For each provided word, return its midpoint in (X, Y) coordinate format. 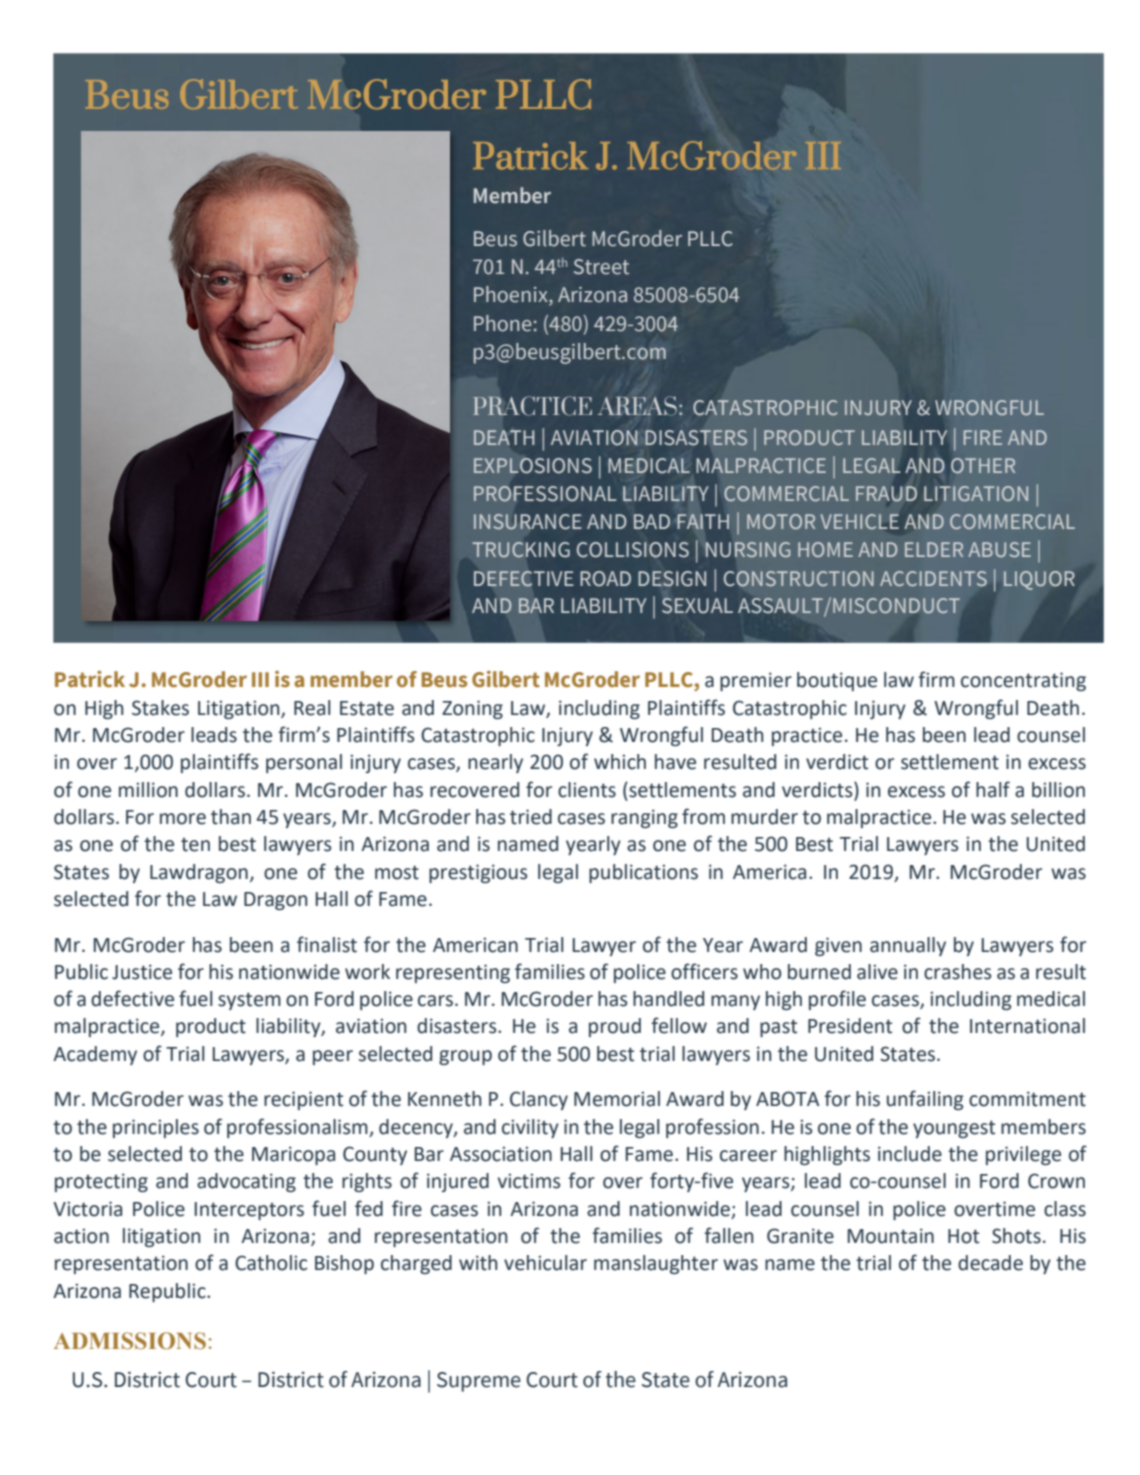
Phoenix (512, 295)
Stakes (160, 708)
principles (156, 1128)
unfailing (925, 1100)
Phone (502, 323)
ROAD (605, 579)
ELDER (934, 549)
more (183, 819)
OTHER (983, 465)
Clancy (539, 1100)
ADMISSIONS (130, 1341)
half (993, 789)
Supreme (479, 1382)
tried (531, 817)
